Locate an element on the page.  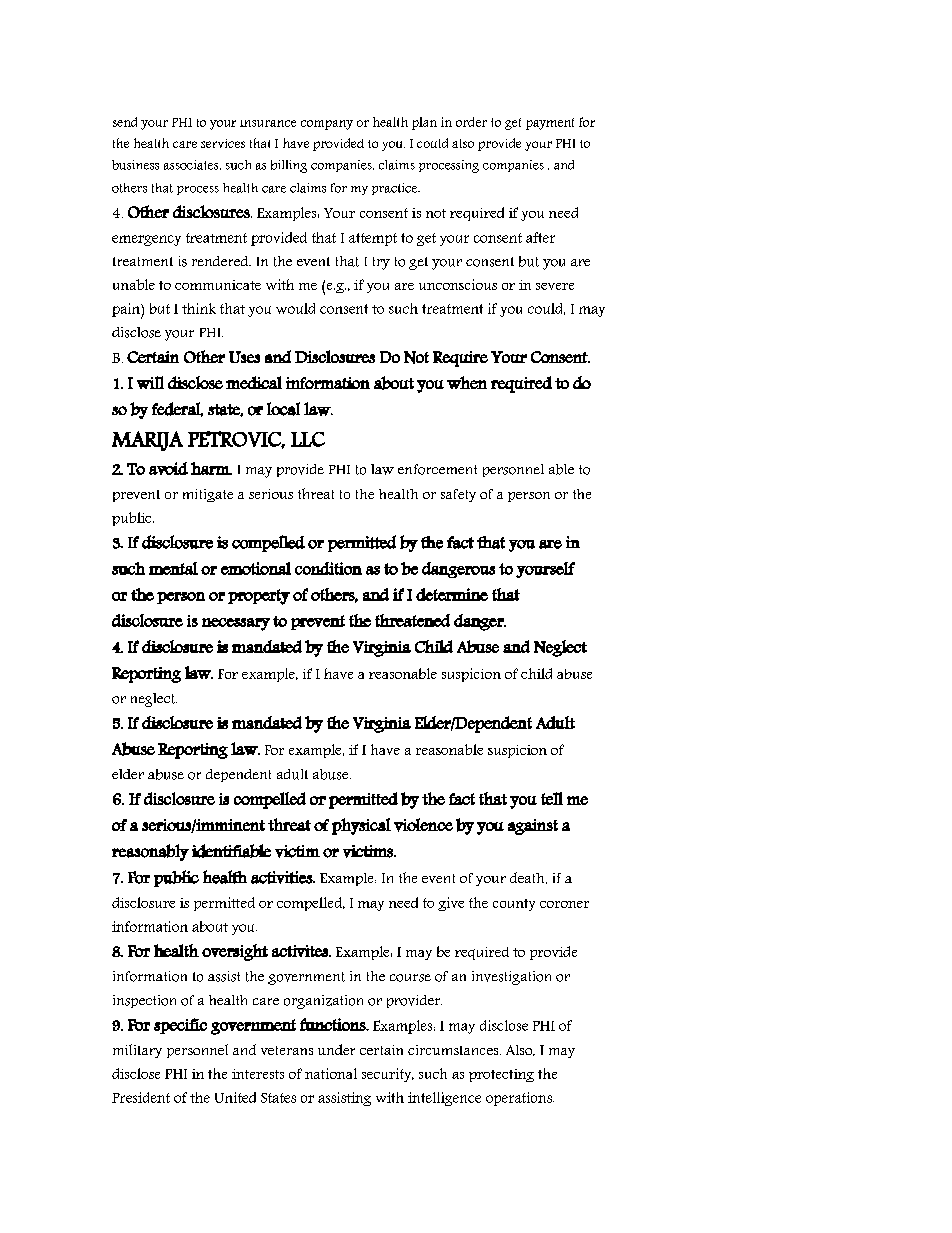
determine is located at coordinates (452, 594).
